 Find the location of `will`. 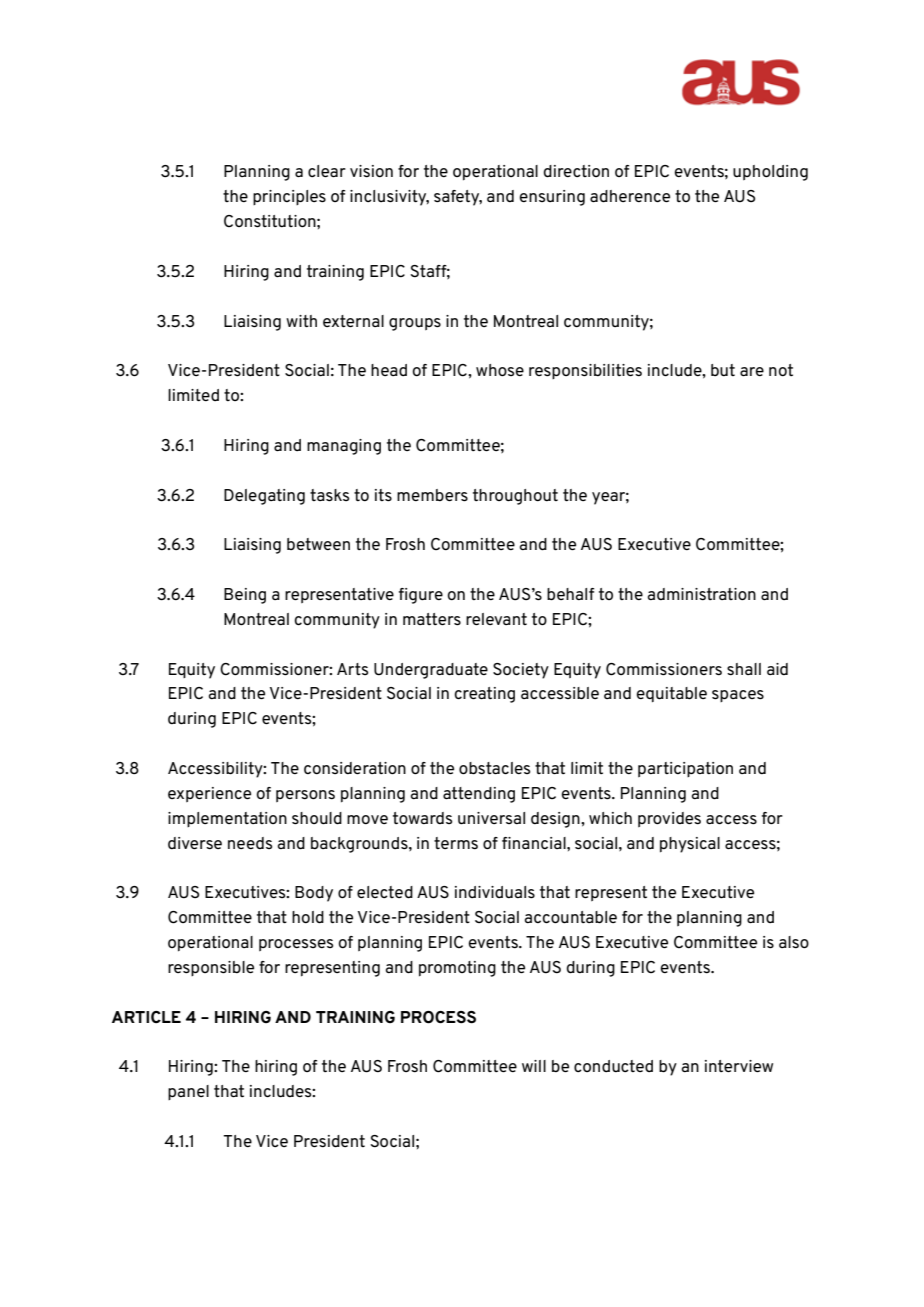

will is located at coordinates (534, 1066).
